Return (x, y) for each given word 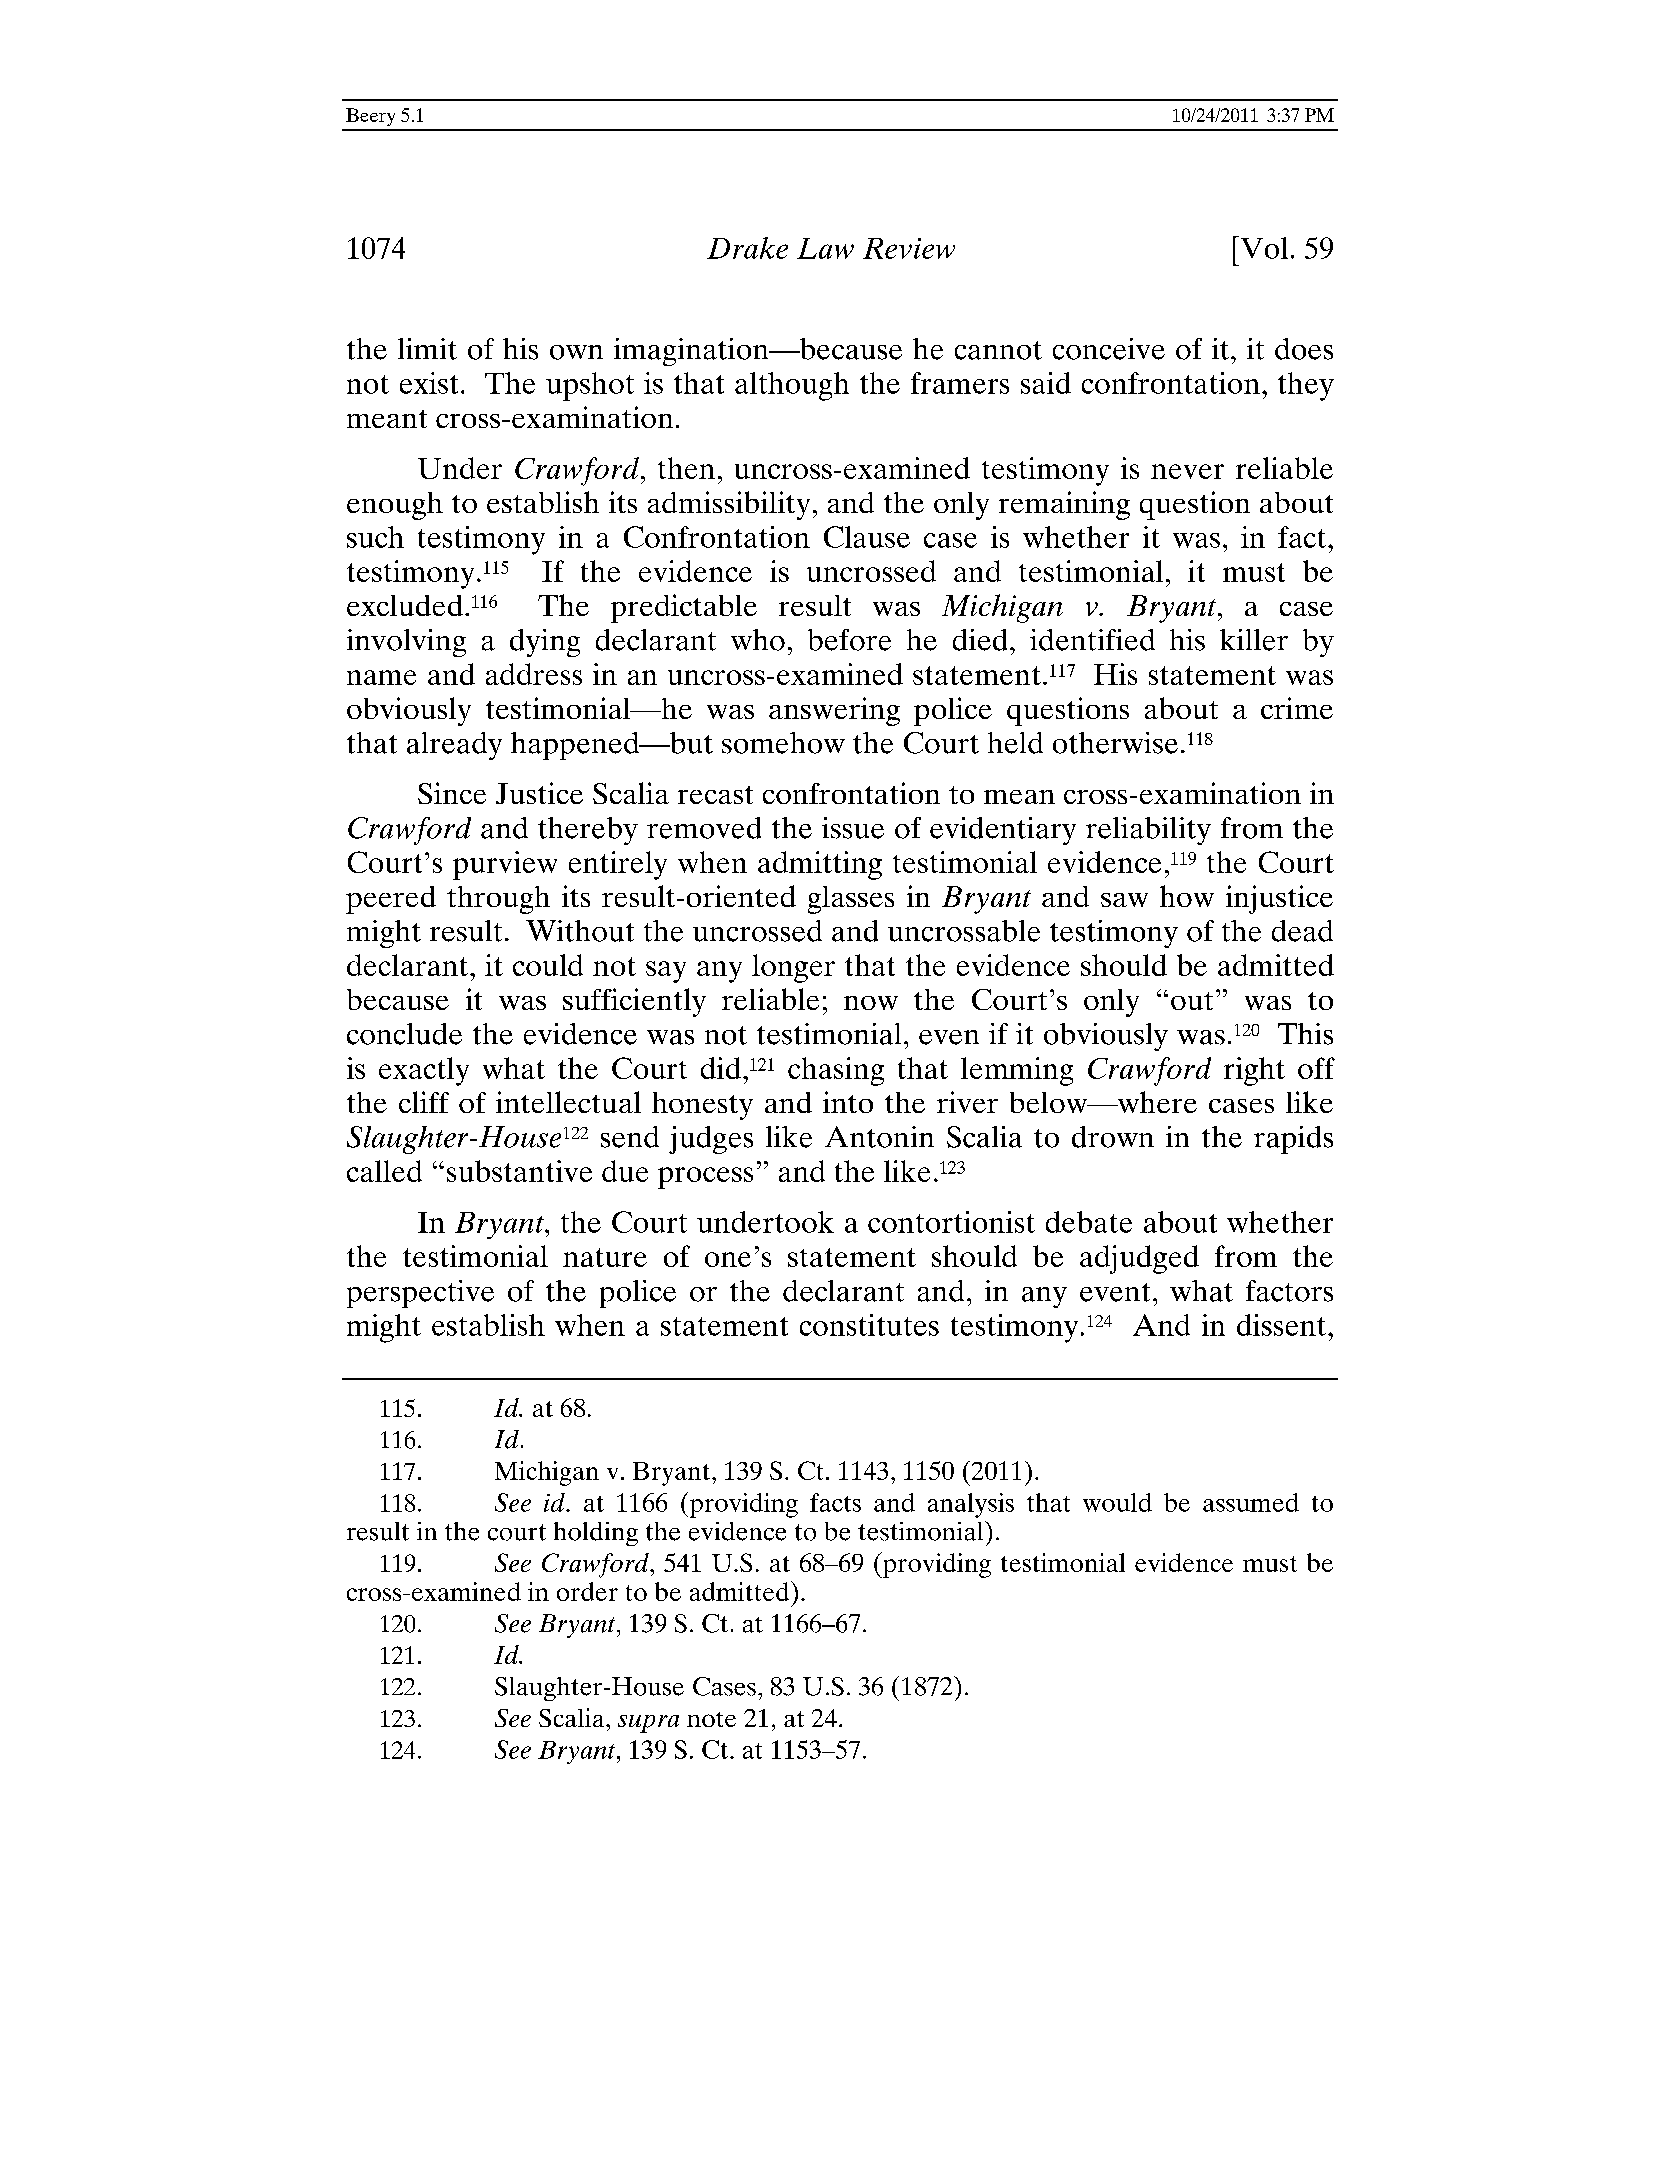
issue (853, 828)
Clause (867, 537)
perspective (420, 1294)
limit (427, 349)
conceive (1109, 349)
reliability (1148, 831)
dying (545, 643)
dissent (1281, 1325)
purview (505, 865)
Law (825, 248)
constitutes (869, 1325)
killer (1254, 640)
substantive (519, 1171)
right (1254, 1071)
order (587, 1591)
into (848, 1102)
